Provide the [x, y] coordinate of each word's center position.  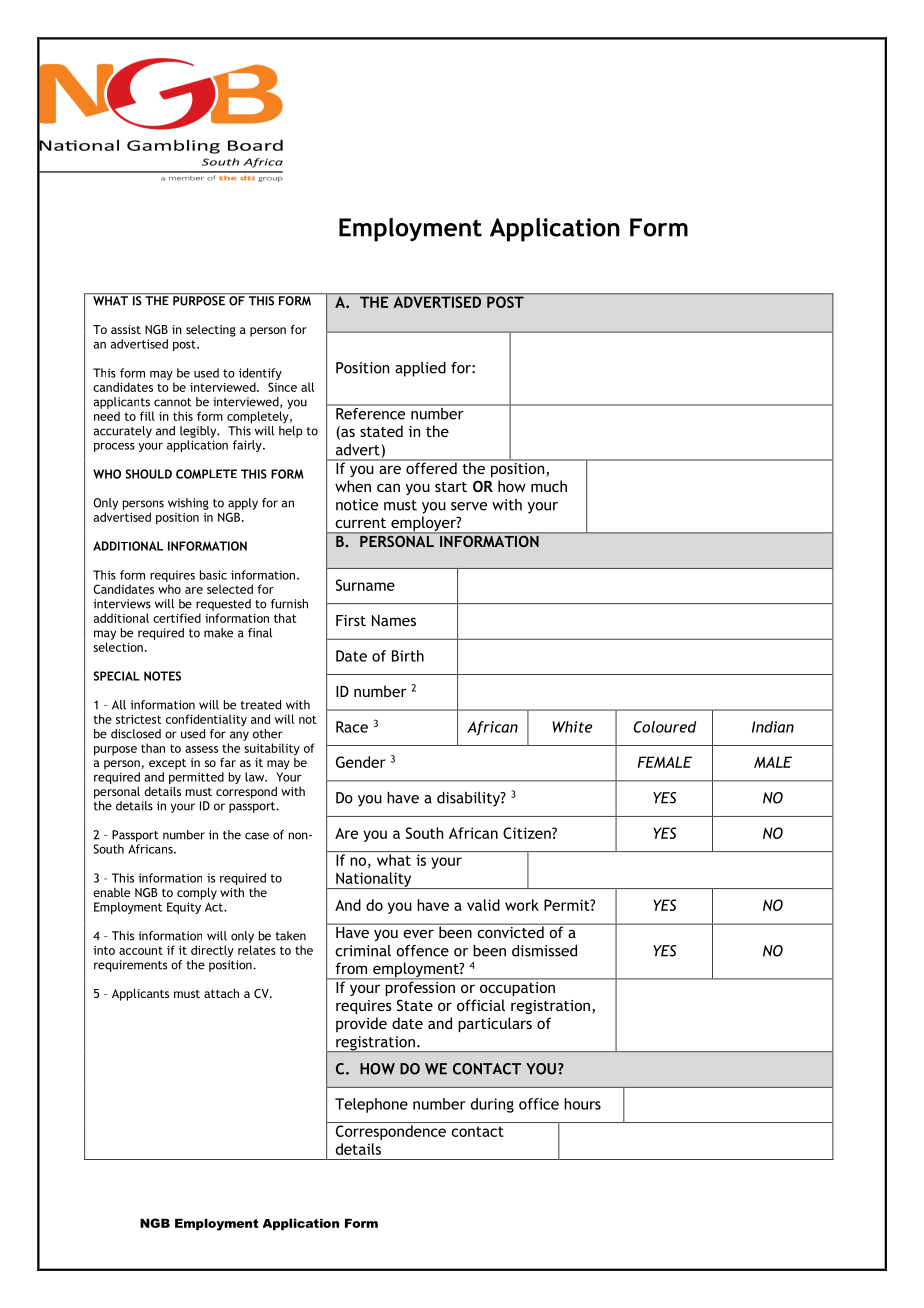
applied [420, 369]
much [549, 486]
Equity [184, 908]
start [451, 487]
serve [469, 506]
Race [352, 727]
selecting [211, 331]
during [492, 1105]
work [522, 905]
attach [221, 993]
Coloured [665, 727]
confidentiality [206, 720]
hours [582, 1104]
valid [483, 905]
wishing [188, 504]
